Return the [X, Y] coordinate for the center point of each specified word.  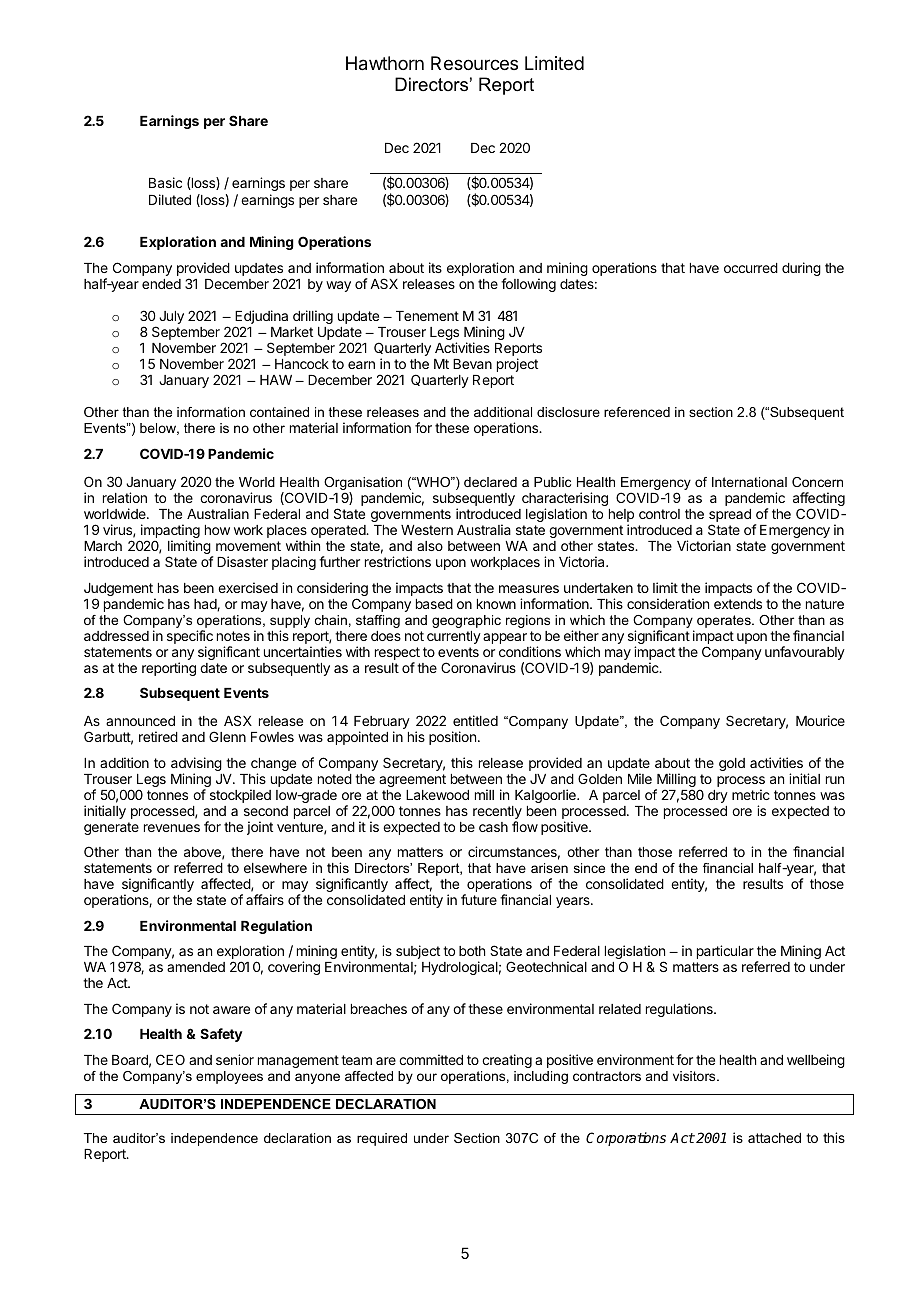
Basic [165, 182]
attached [774, 1138]
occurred [751, 268]
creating [507, 1061]
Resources [474, 63]
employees [229, 1077]
